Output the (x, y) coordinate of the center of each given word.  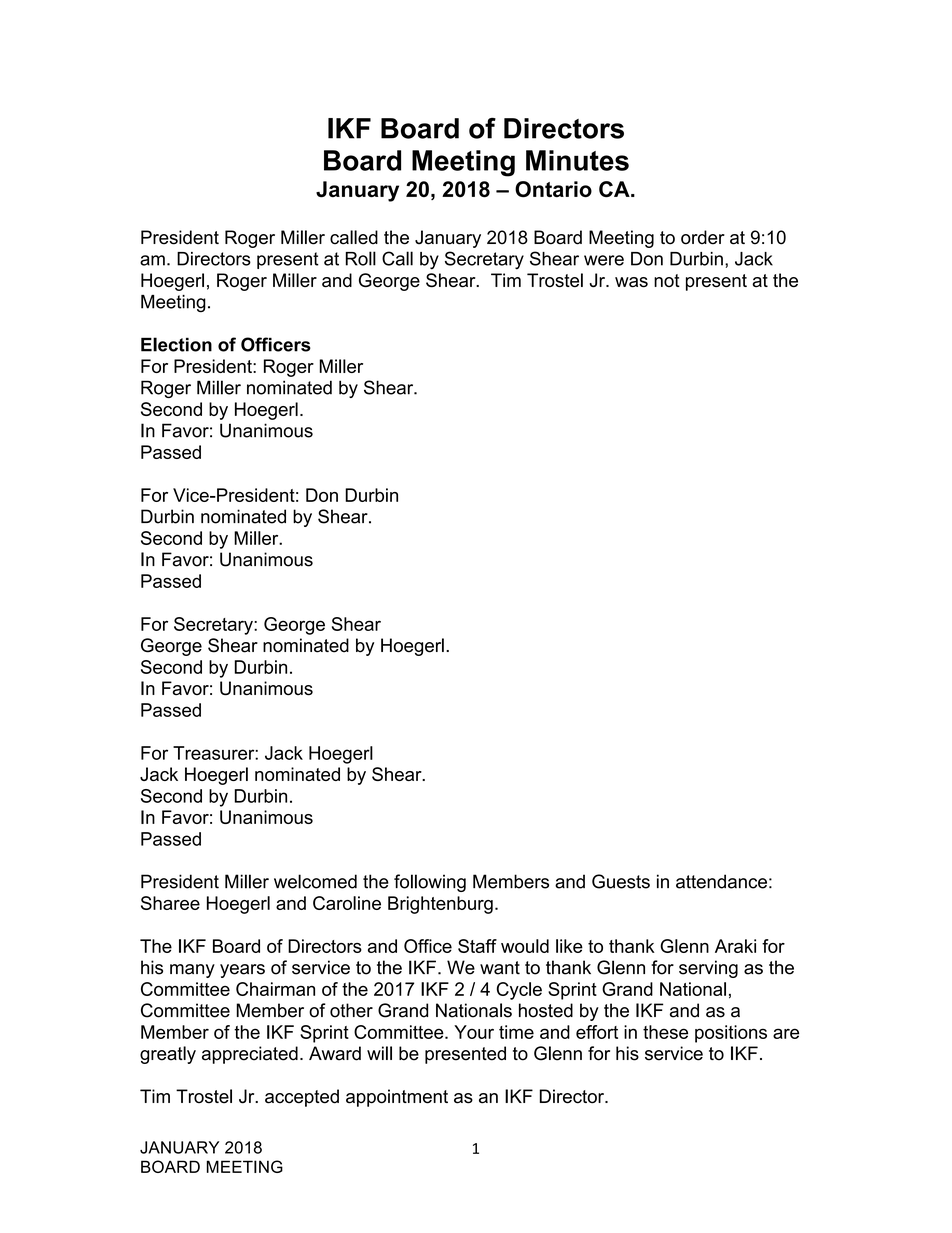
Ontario (553, 189)
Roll (361, 258)
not (667, 280)
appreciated (250, 1055)
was (631, 282)
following (430, 883)
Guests (621, 881)
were (604, 260)
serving (708, 969)
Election (176, 344)
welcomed (315, 881)
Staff (477, 946)
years (242, 971)
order (703, 237)
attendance (721, 881)
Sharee (170, 903)
